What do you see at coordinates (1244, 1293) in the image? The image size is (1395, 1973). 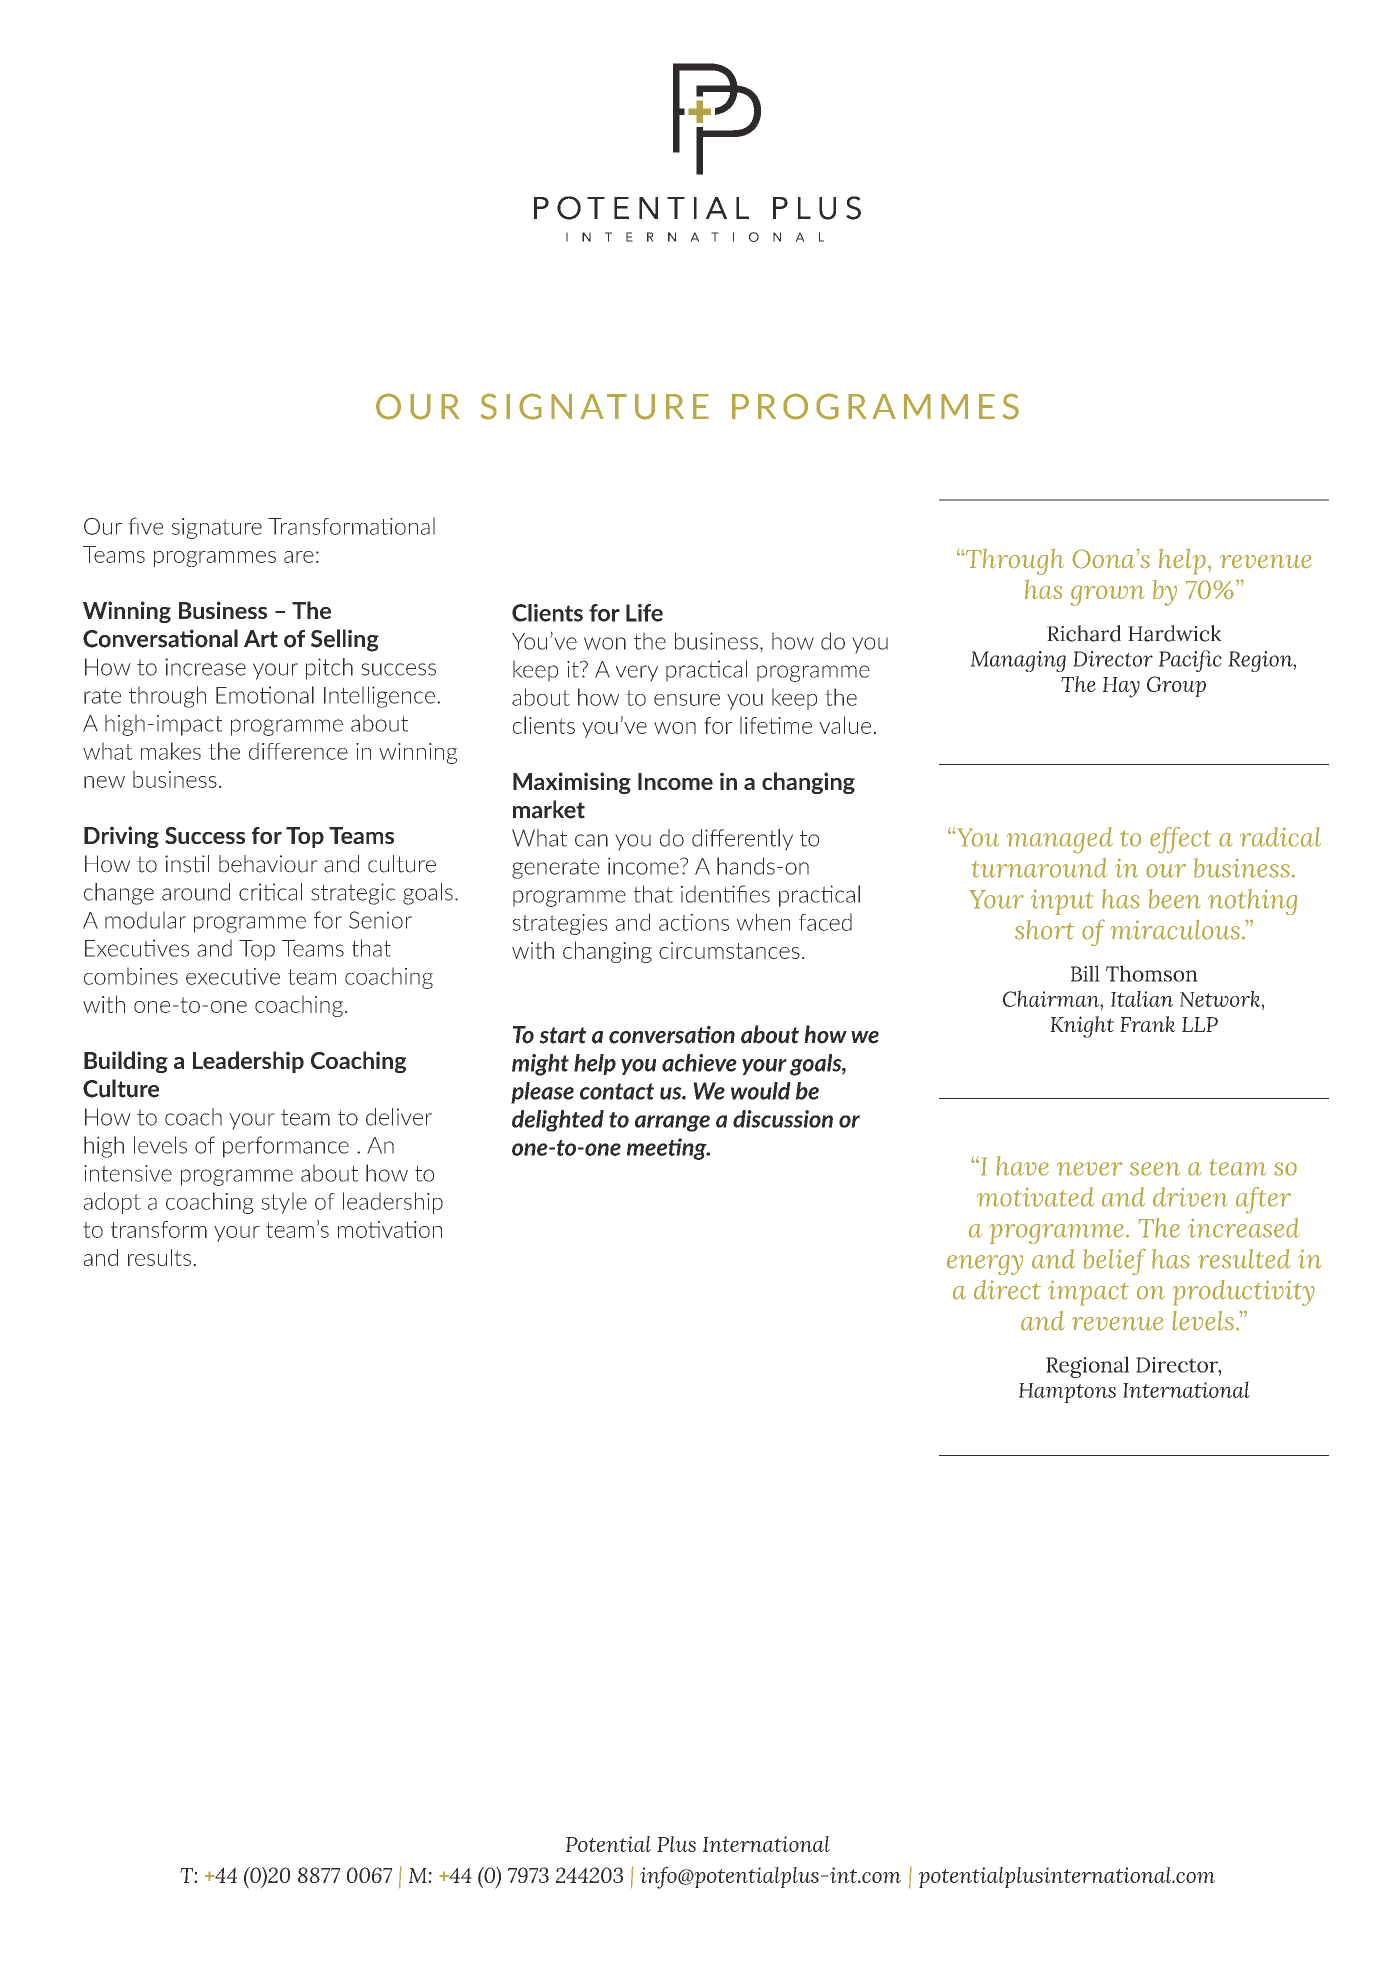 I see `productivity` at bounding box center [1244, 1293].
